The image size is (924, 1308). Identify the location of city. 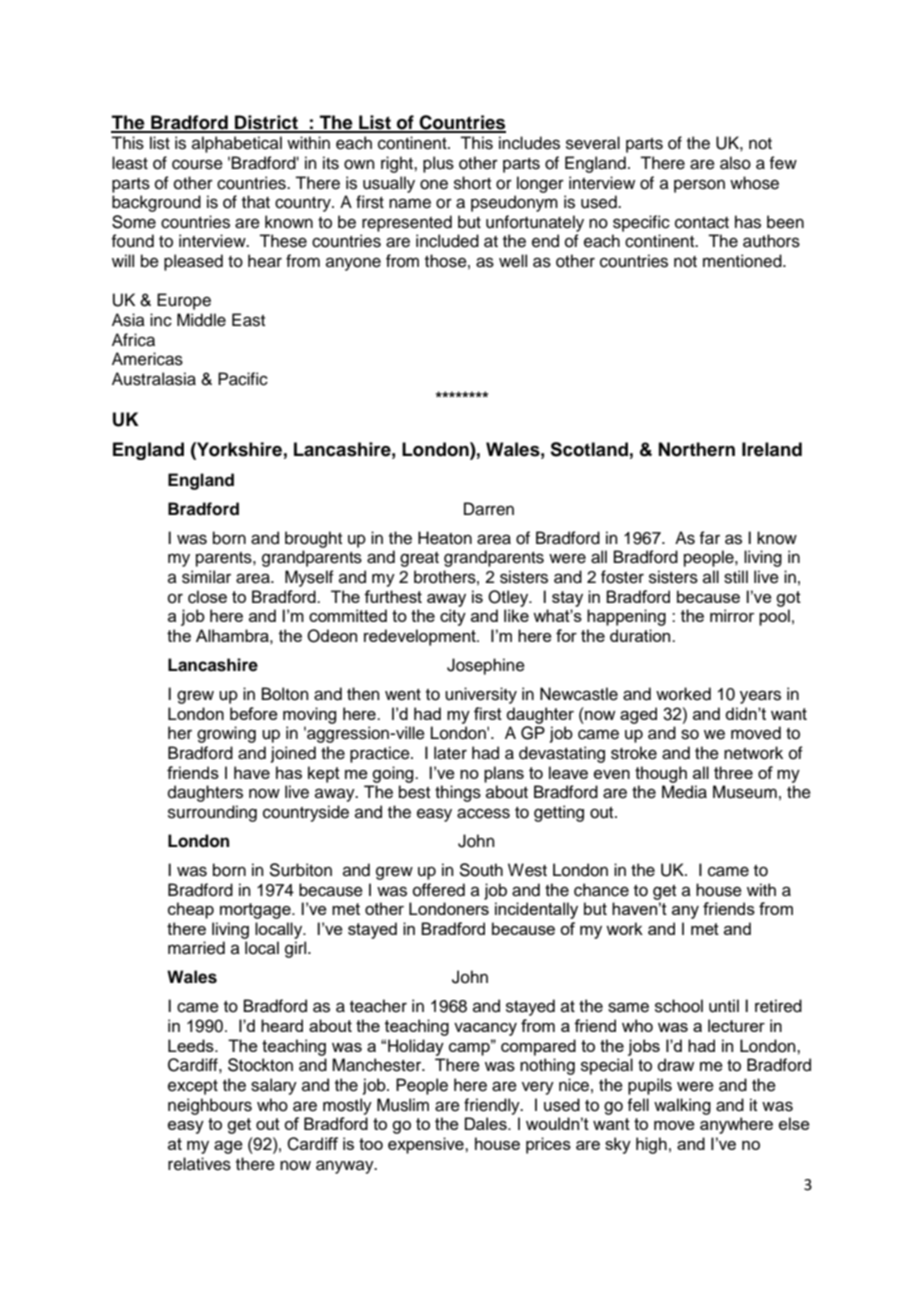
(453, 617).
